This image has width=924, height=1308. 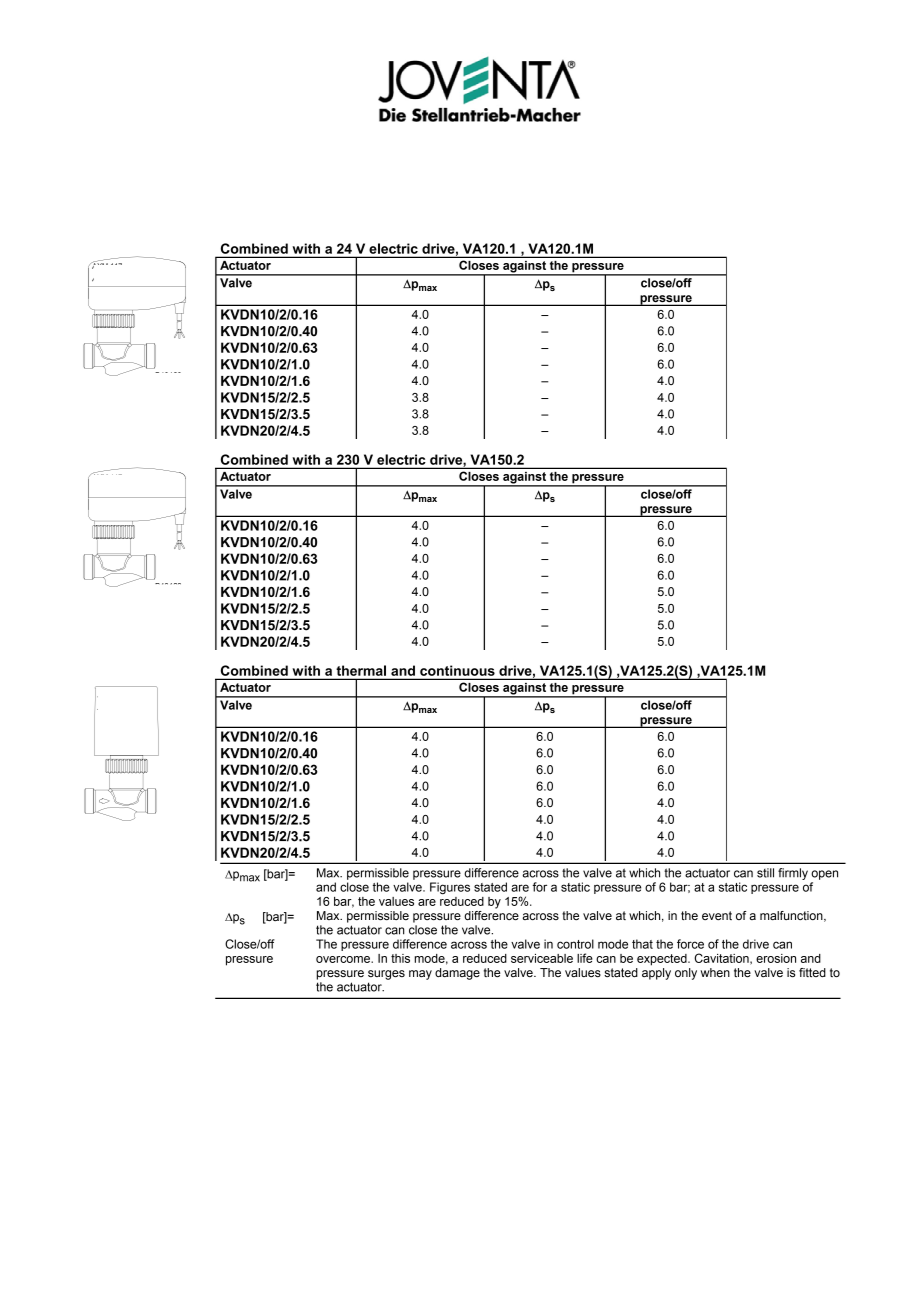 What do you see at coordinates (450, 888) in the image?
I see `Figures` at bounding box center [450, 888].
